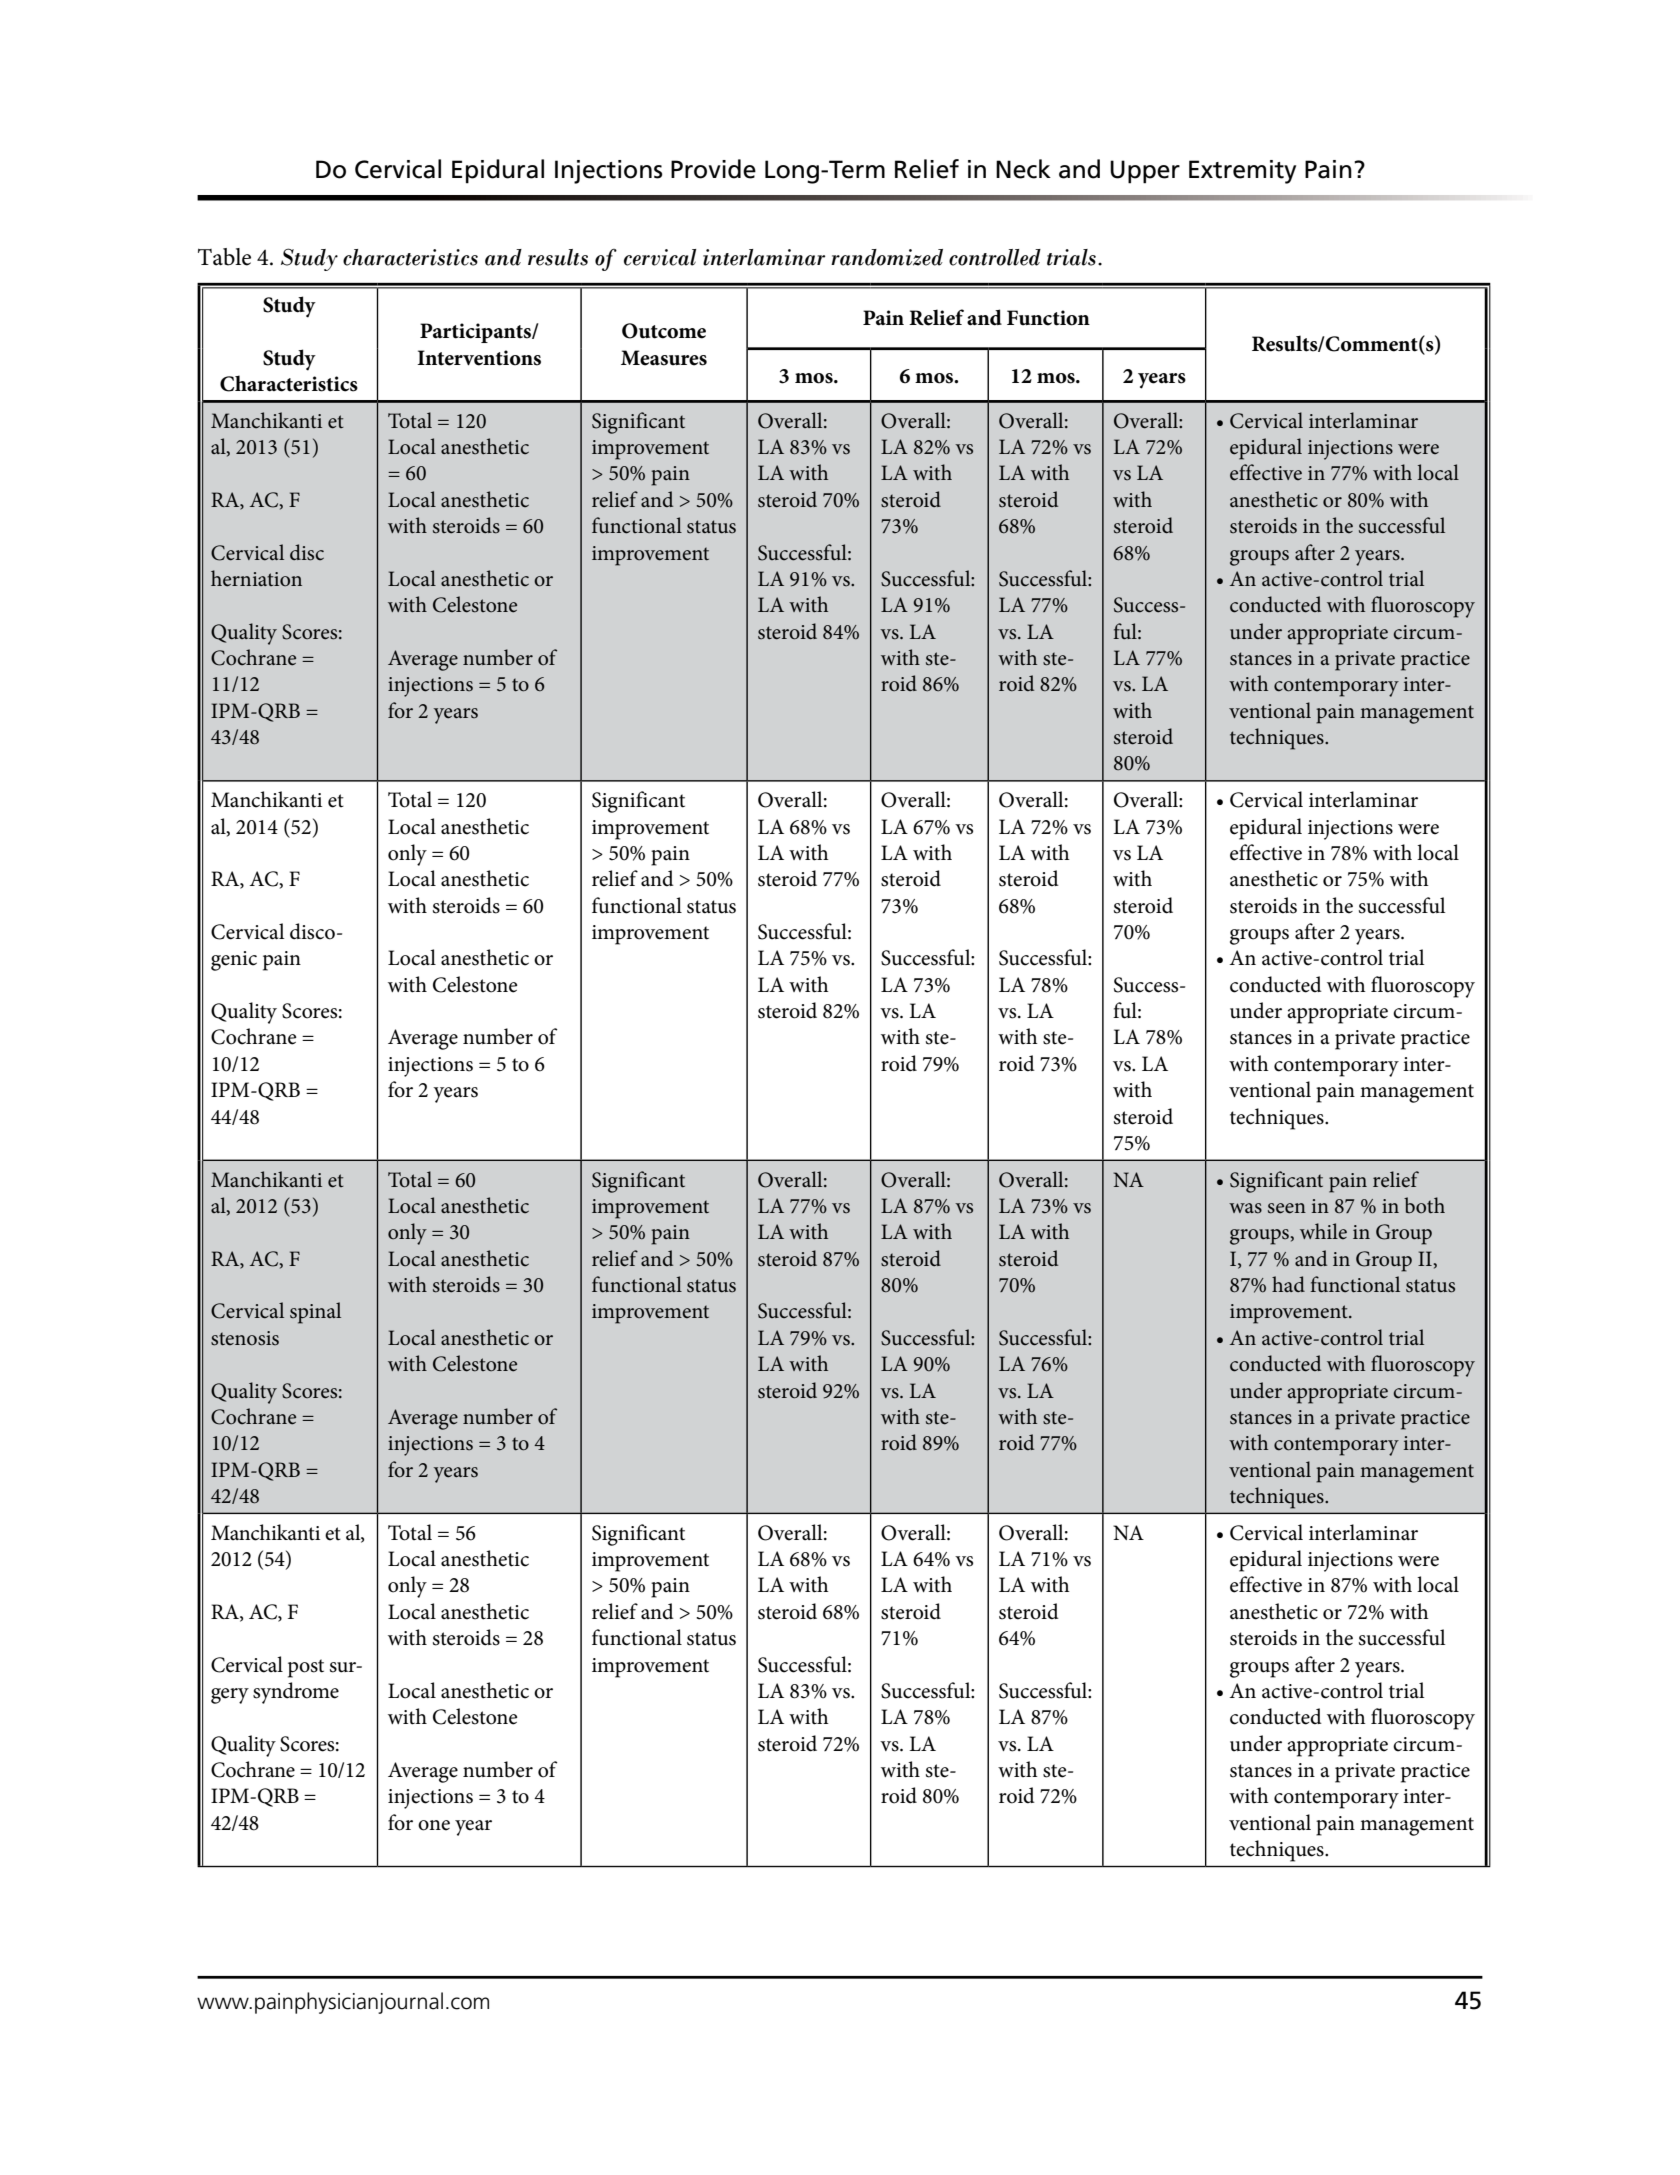  Describe the element at coordinates (1287, 1208) in the screenshot. I see `seen` at that location.
